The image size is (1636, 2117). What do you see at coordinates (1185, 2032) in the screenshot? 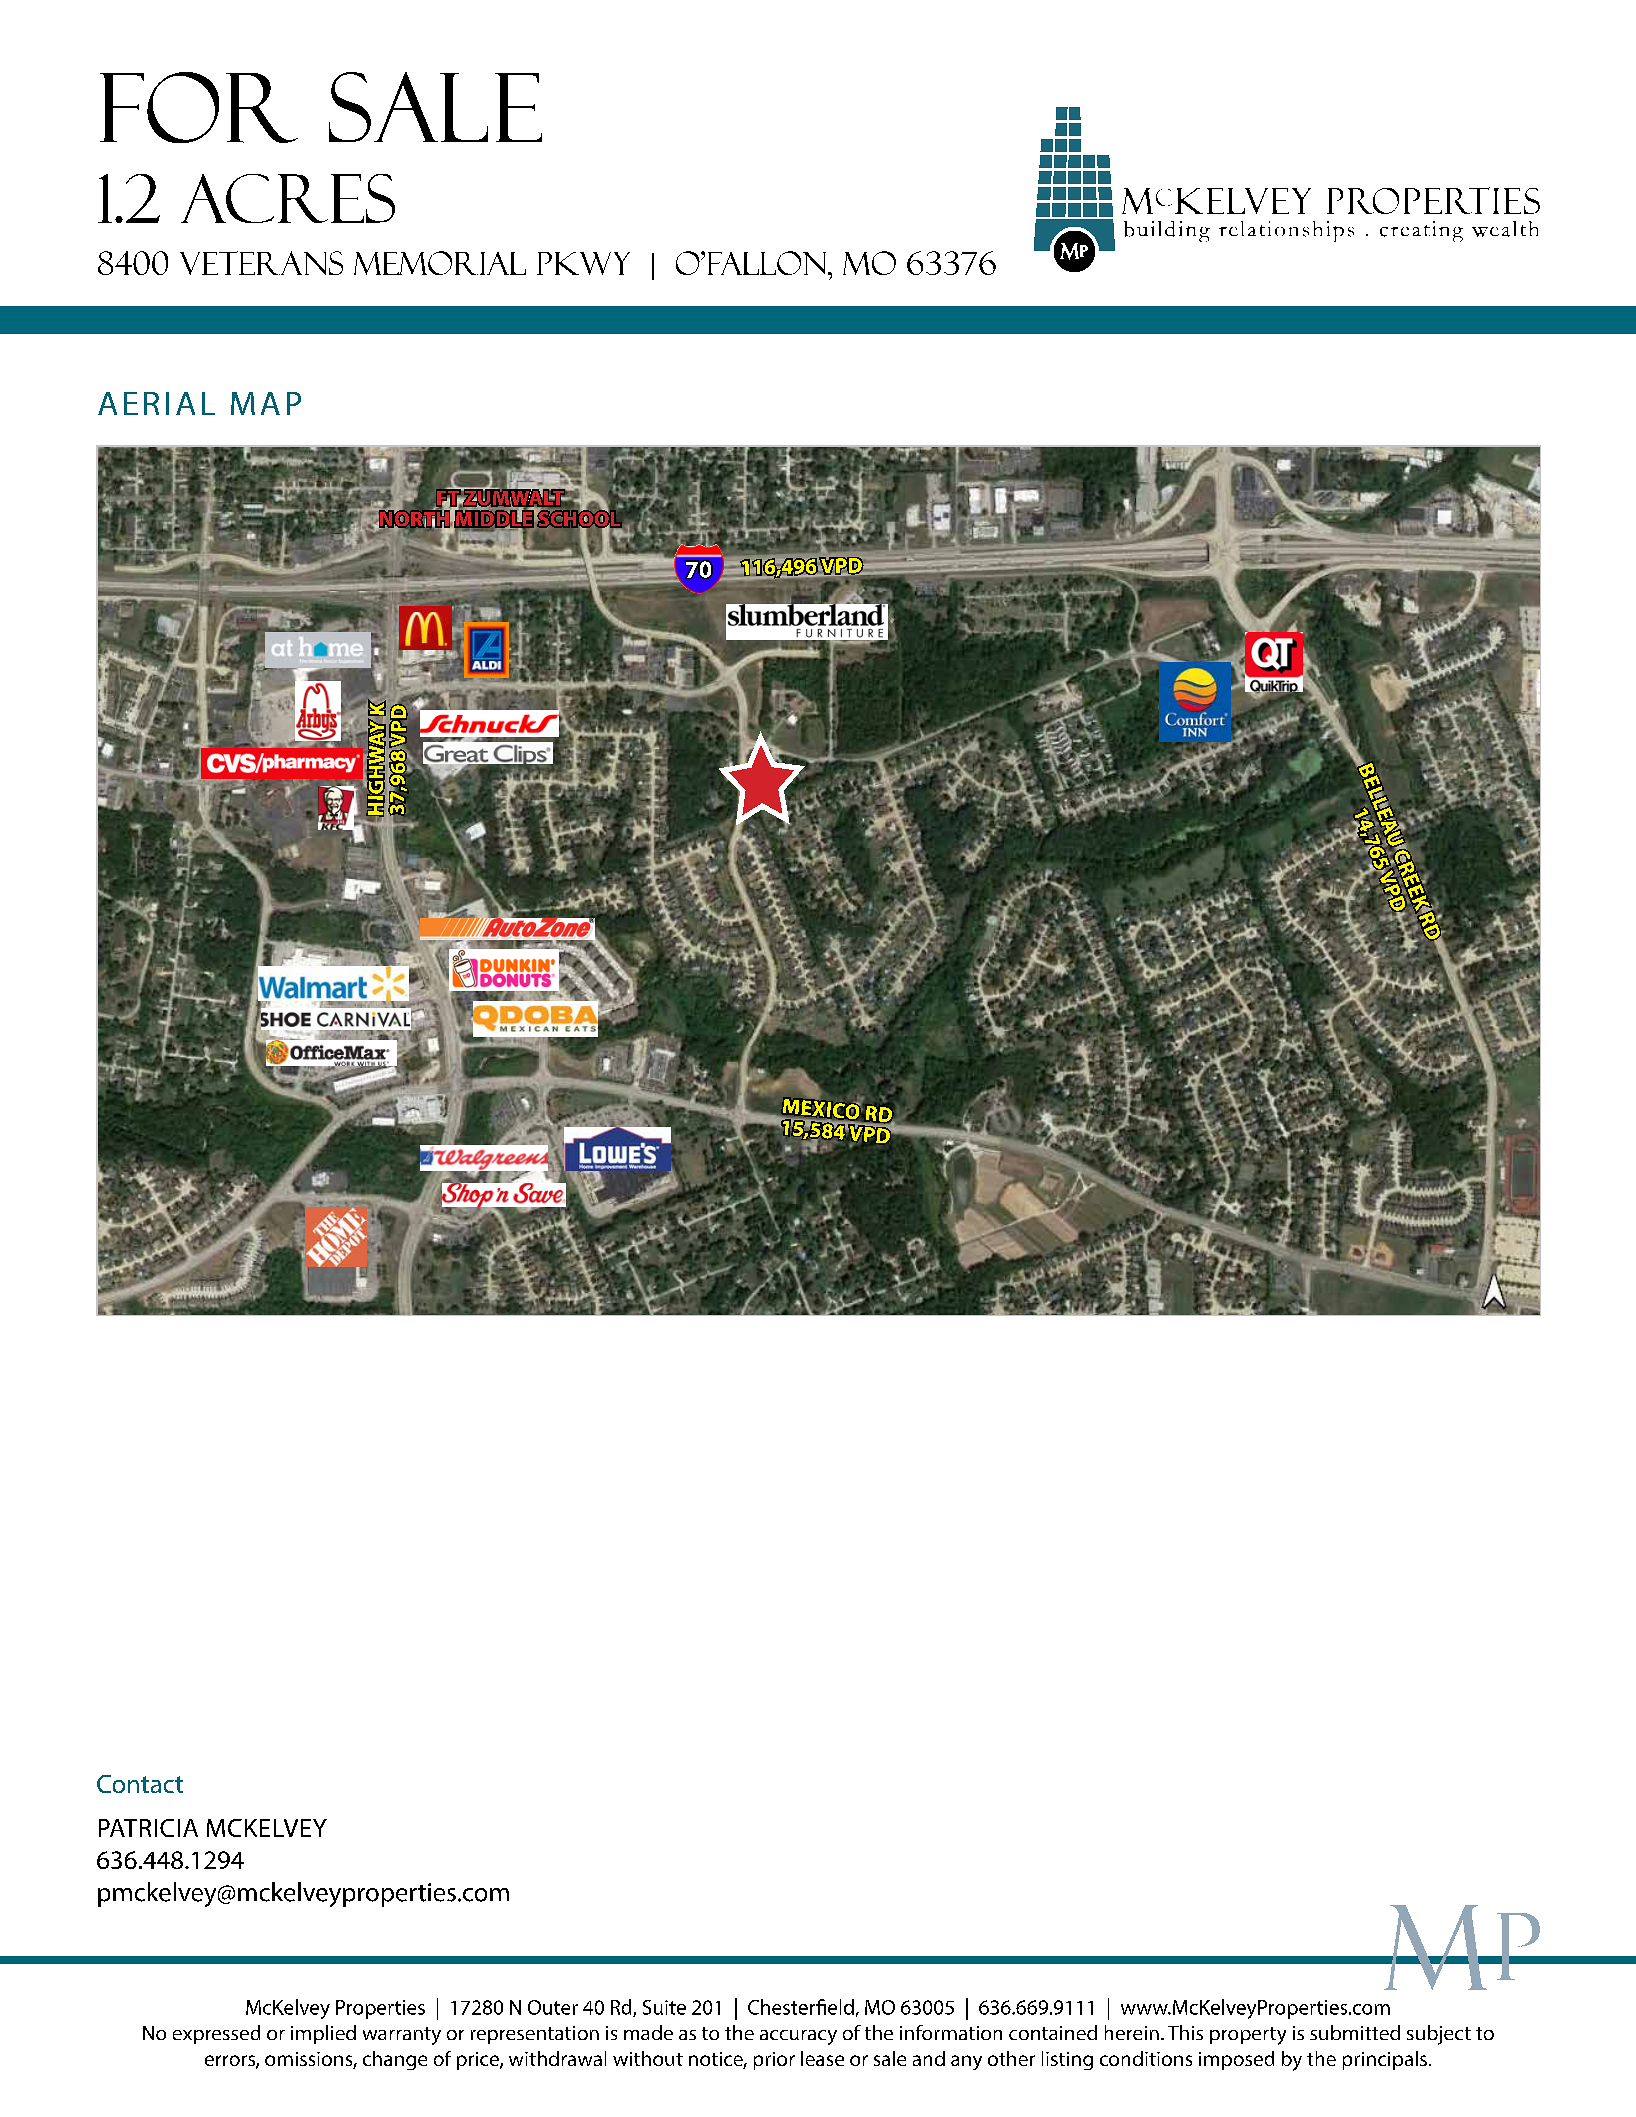
I see `This` at bounding box center [1185, 2032].
